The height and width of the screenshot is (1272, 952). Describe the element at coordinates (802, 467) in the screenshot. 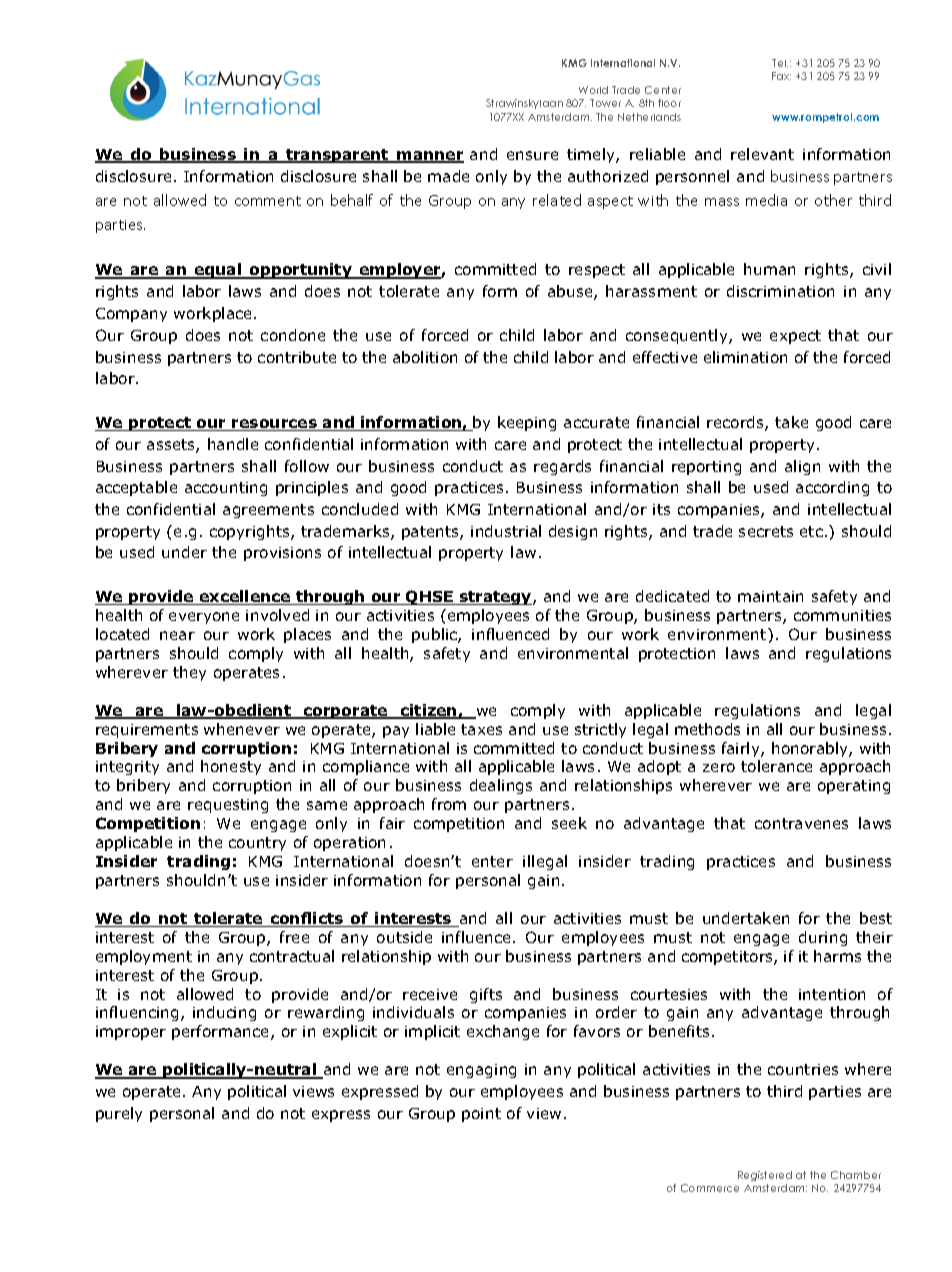

I see `align` at that location.
